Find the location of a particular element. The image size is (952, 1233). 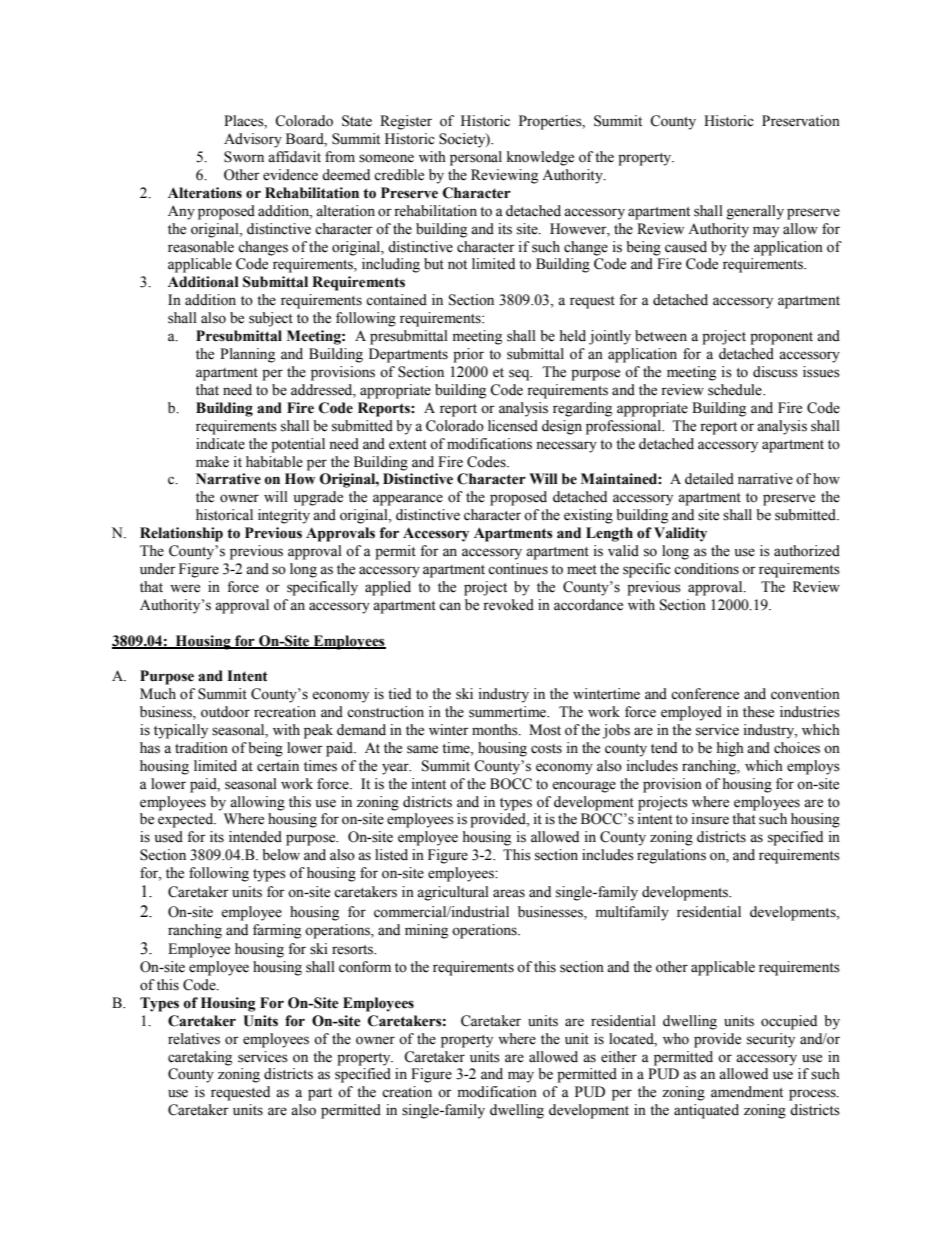

proponent is located at coordinates (781, 338).
